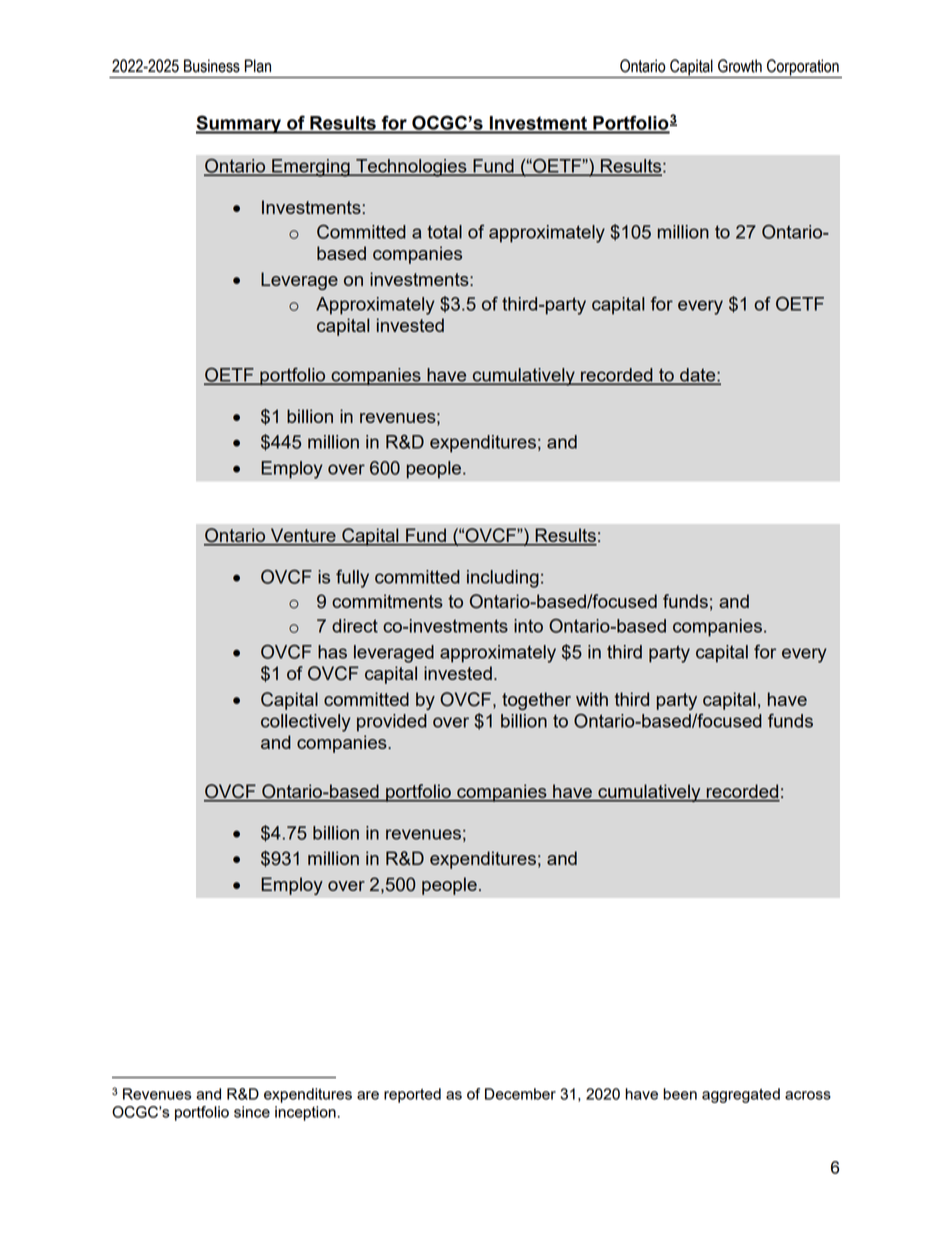  What do you see at coordinates (536, 701) in the screenshot?
I see `together` at bounding box center [536, 701].
